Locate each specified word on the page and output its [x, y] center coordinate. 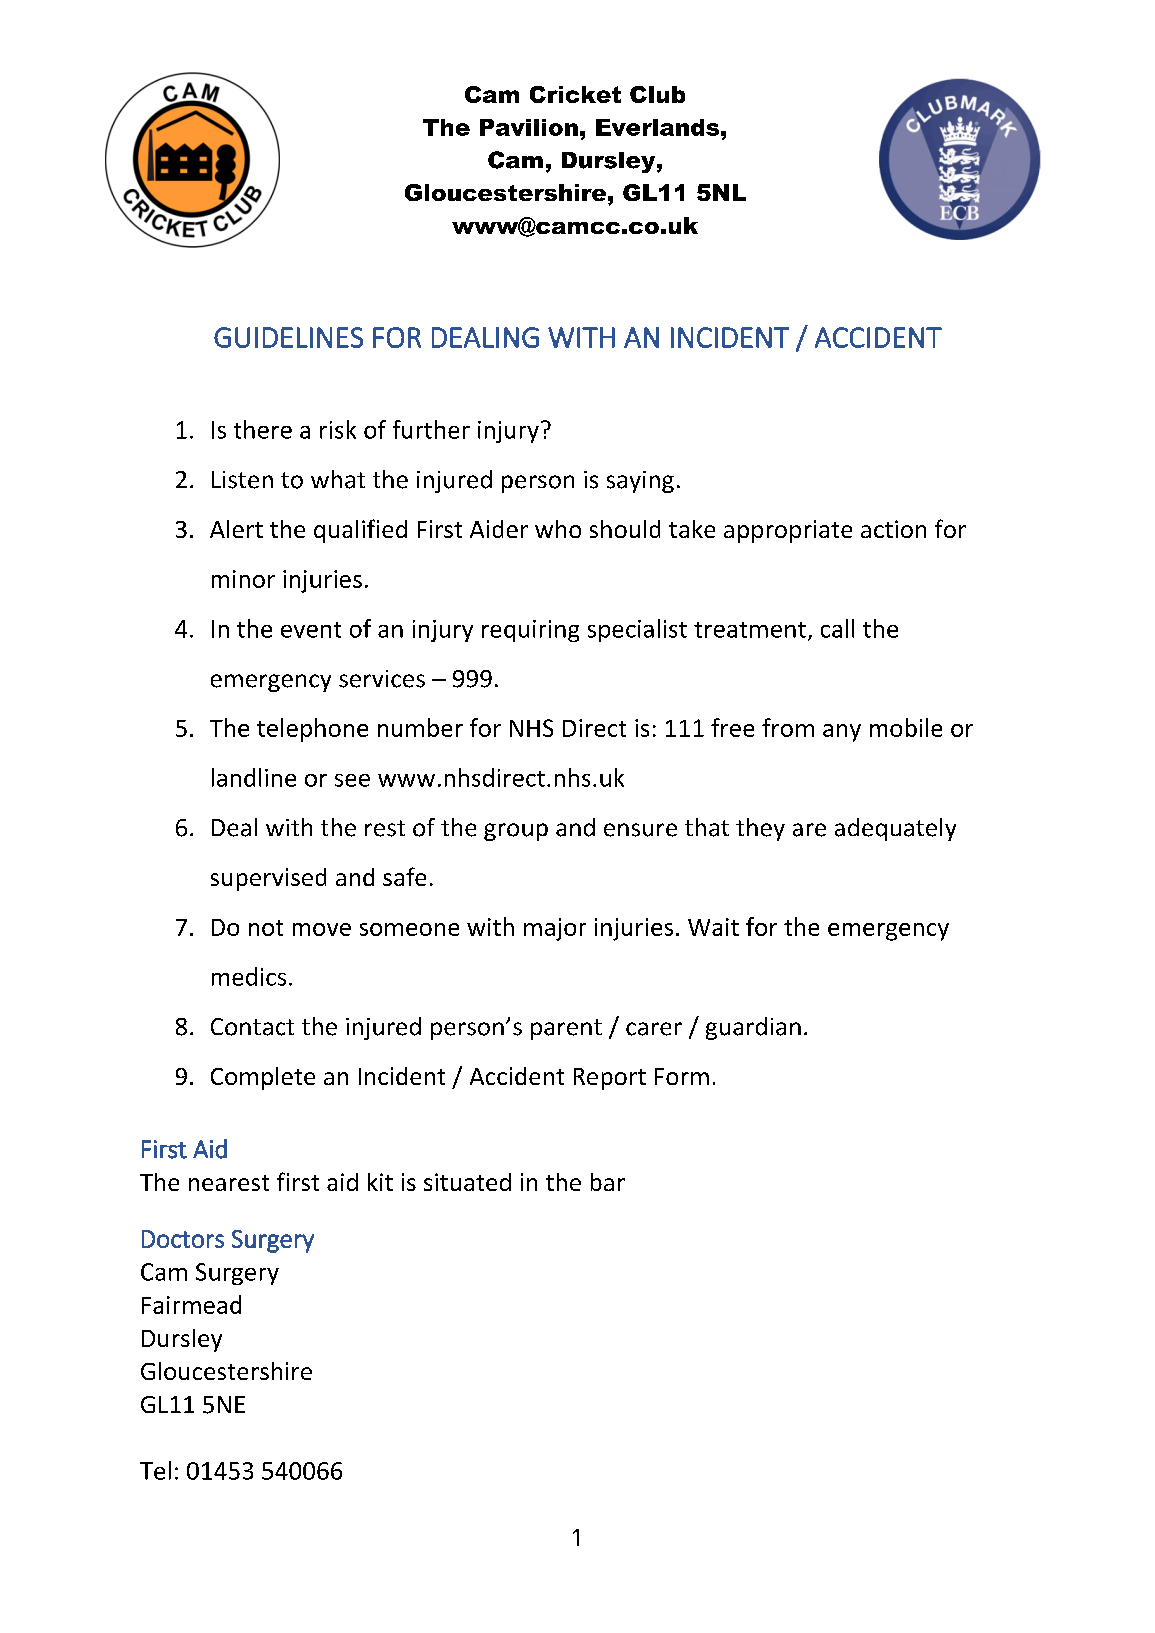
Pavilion [529, 127]
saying [640, 482]
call [837, 628]
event [311, 630]
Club [657, 94]
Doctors [183, 1239]
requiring [530, 631]
